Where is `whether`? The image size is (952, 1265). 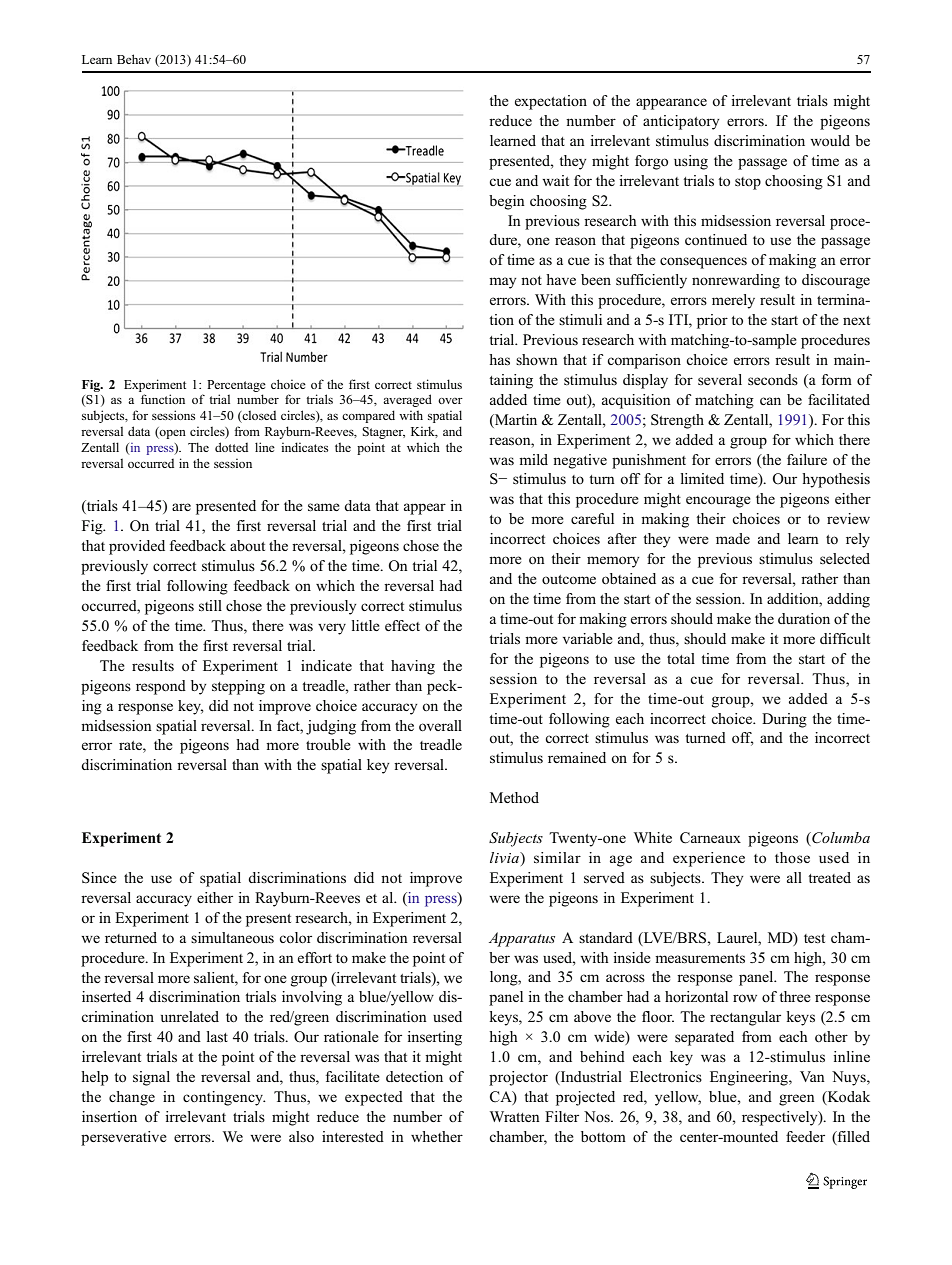
whether is located at coordinates (437, 1136).
